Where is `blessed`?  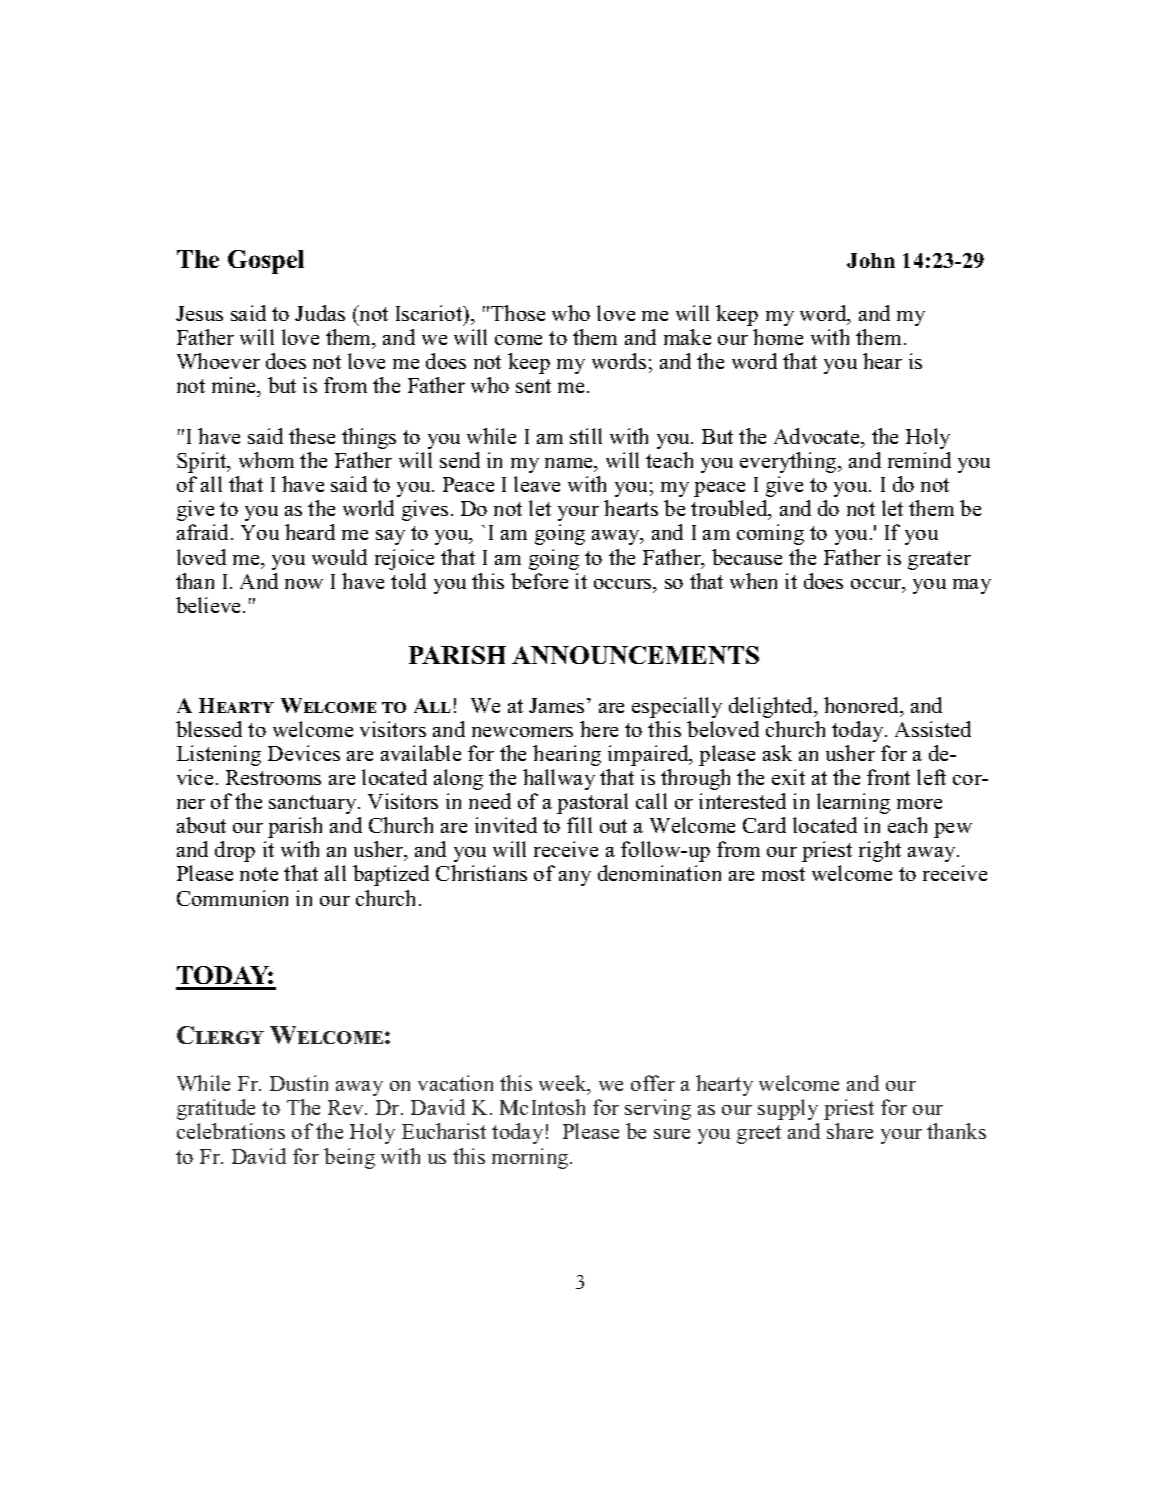
blessed is located at coordinates (209, 729).
